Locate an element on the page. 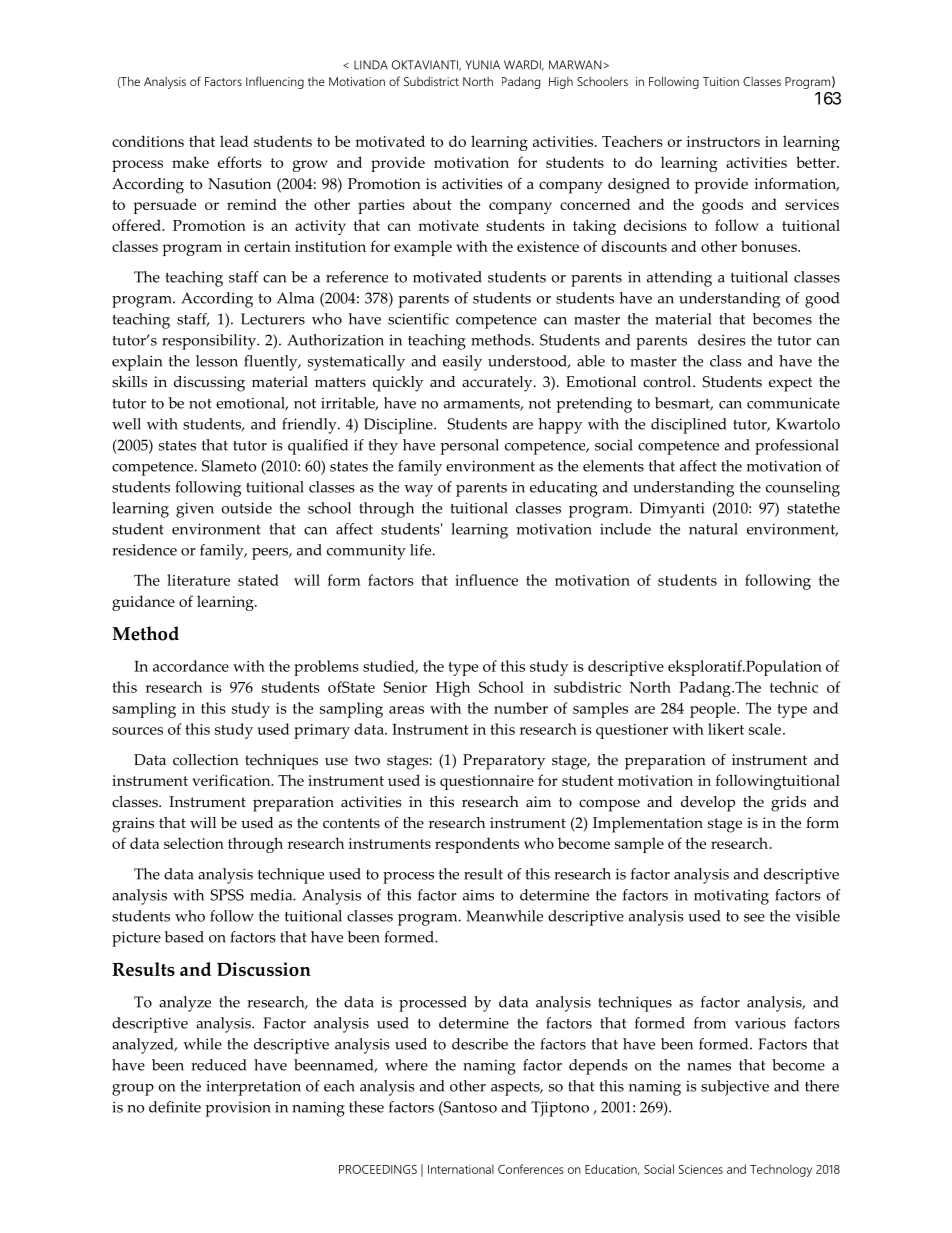 The image size is (952, 1233). motivating is located at coordinates (731, 897).
